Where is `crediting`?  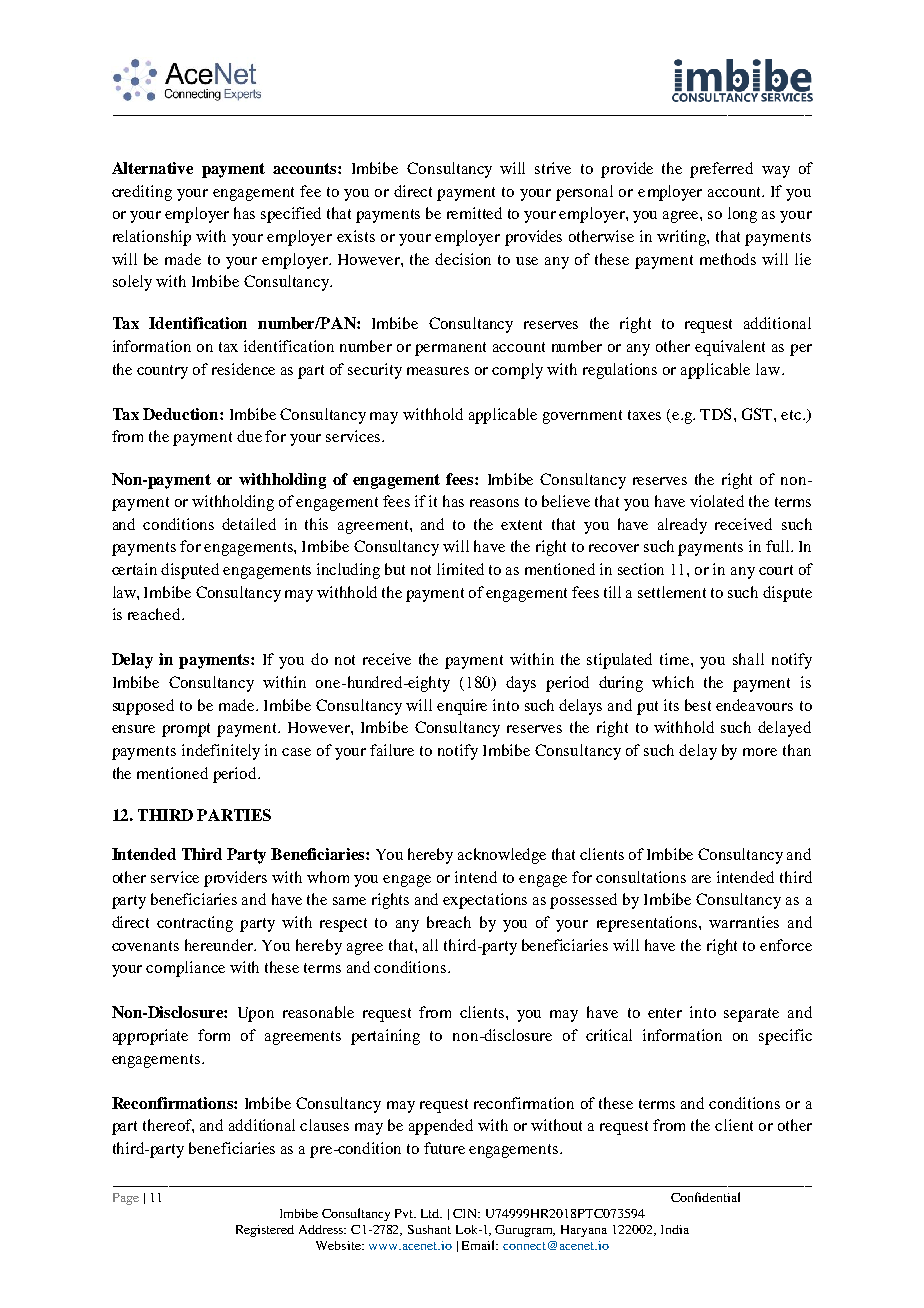 crediting is located at coordinates (142, 193).
